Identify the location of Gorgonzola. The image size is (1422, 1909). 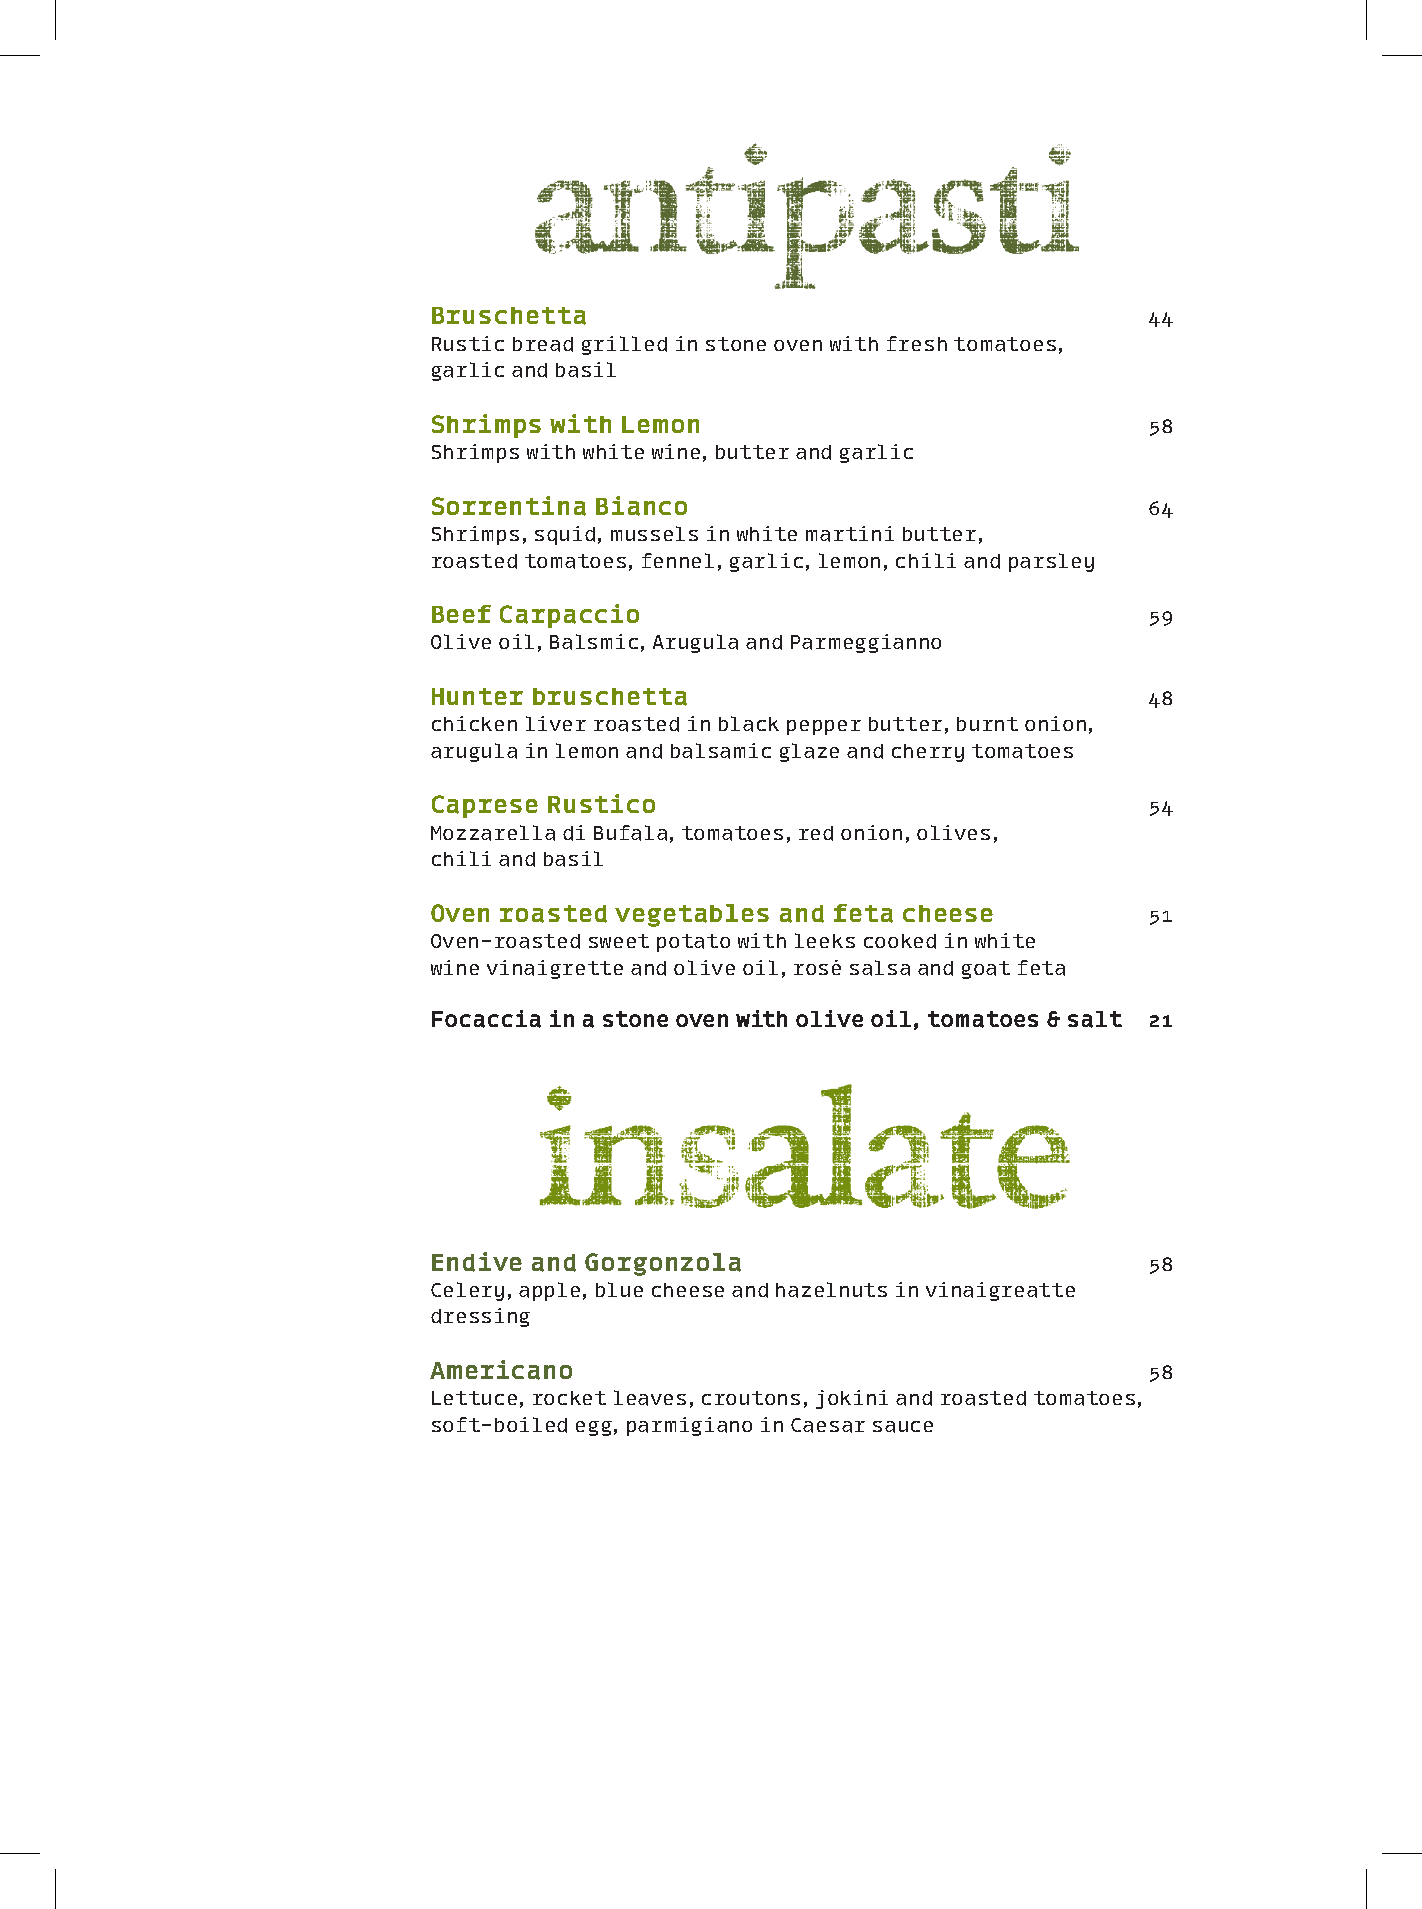
(663, 1264).
